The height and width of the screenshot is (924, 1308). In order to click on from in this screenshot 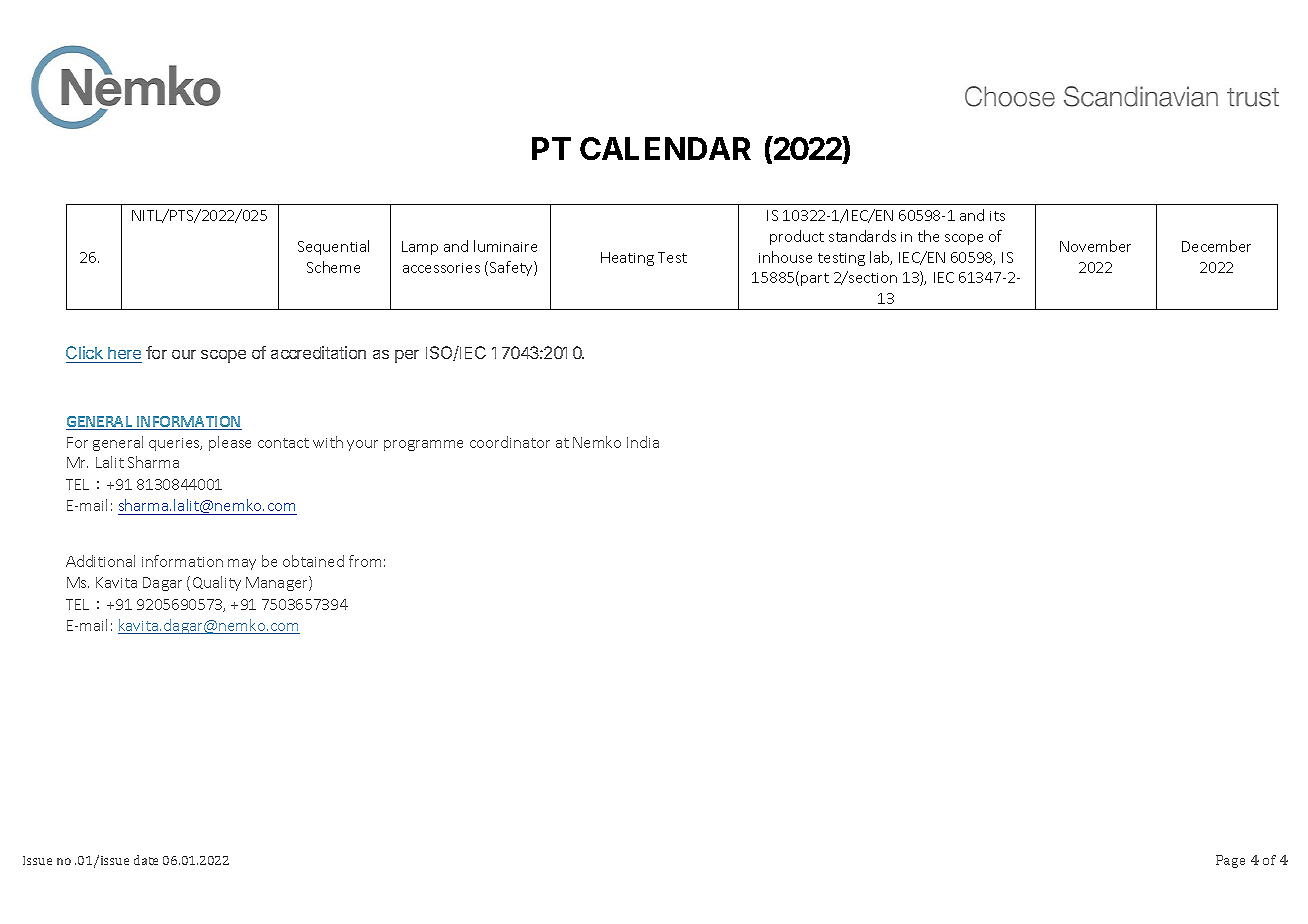, I will do `click(365, 561)`.
